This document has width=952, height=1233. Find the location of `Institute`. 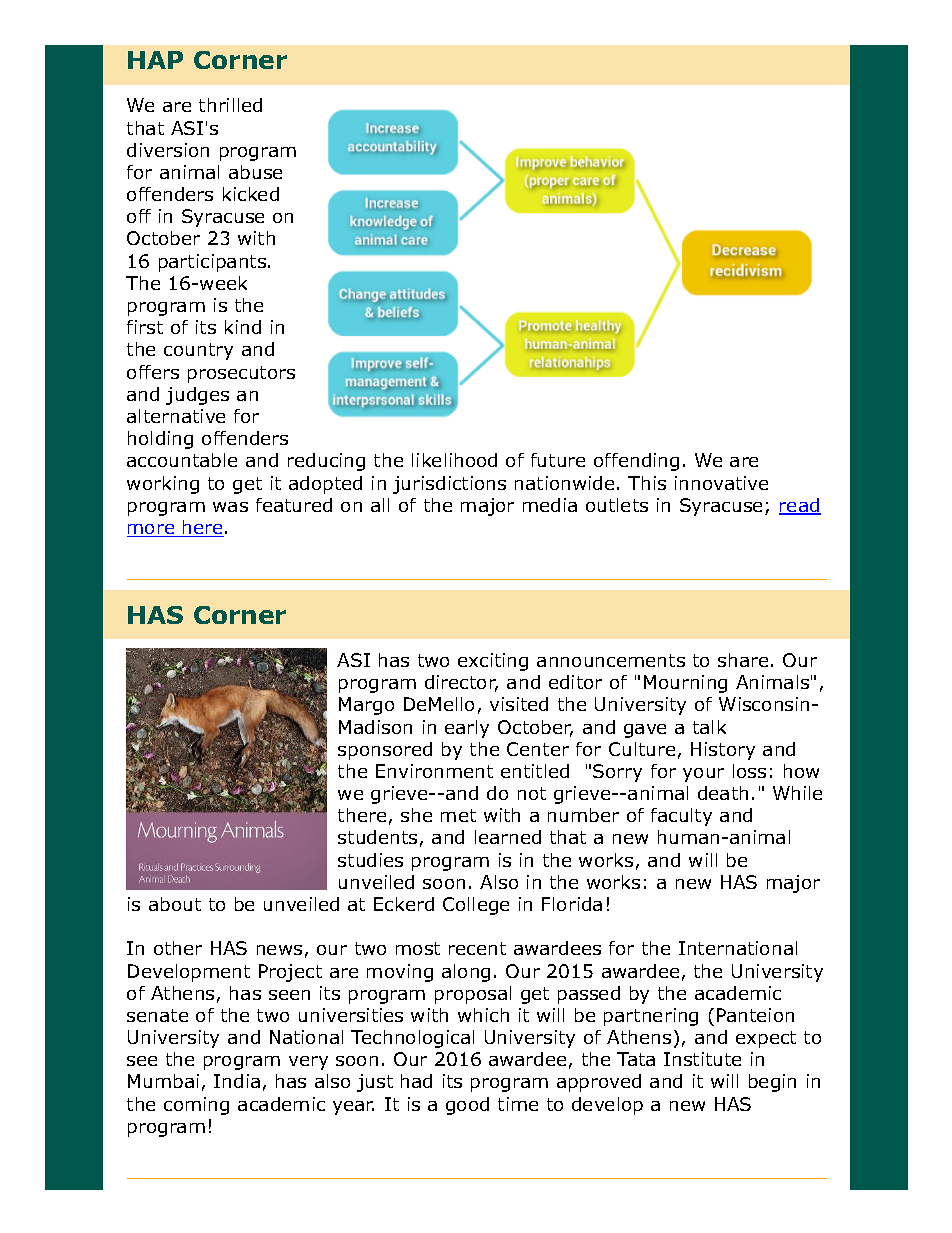

Institute is located at coordinates (702, 1059).
